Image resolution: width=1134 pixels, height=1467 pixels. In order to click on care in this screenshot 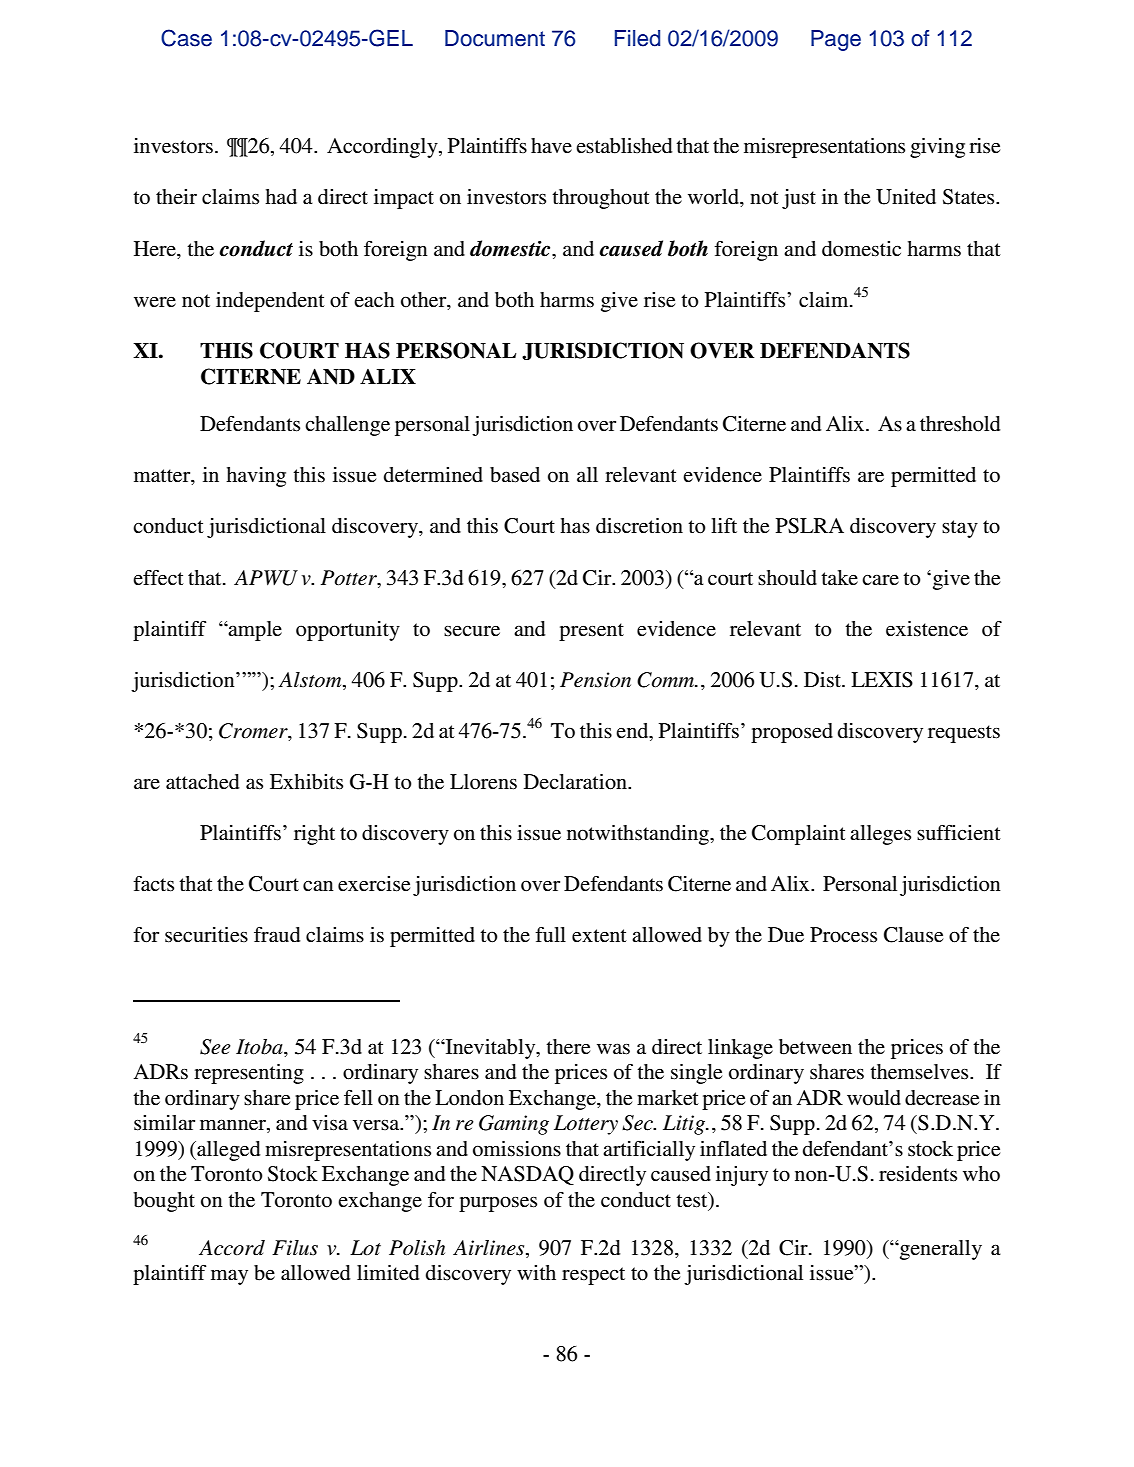, I will do `click(880, 580)`.
